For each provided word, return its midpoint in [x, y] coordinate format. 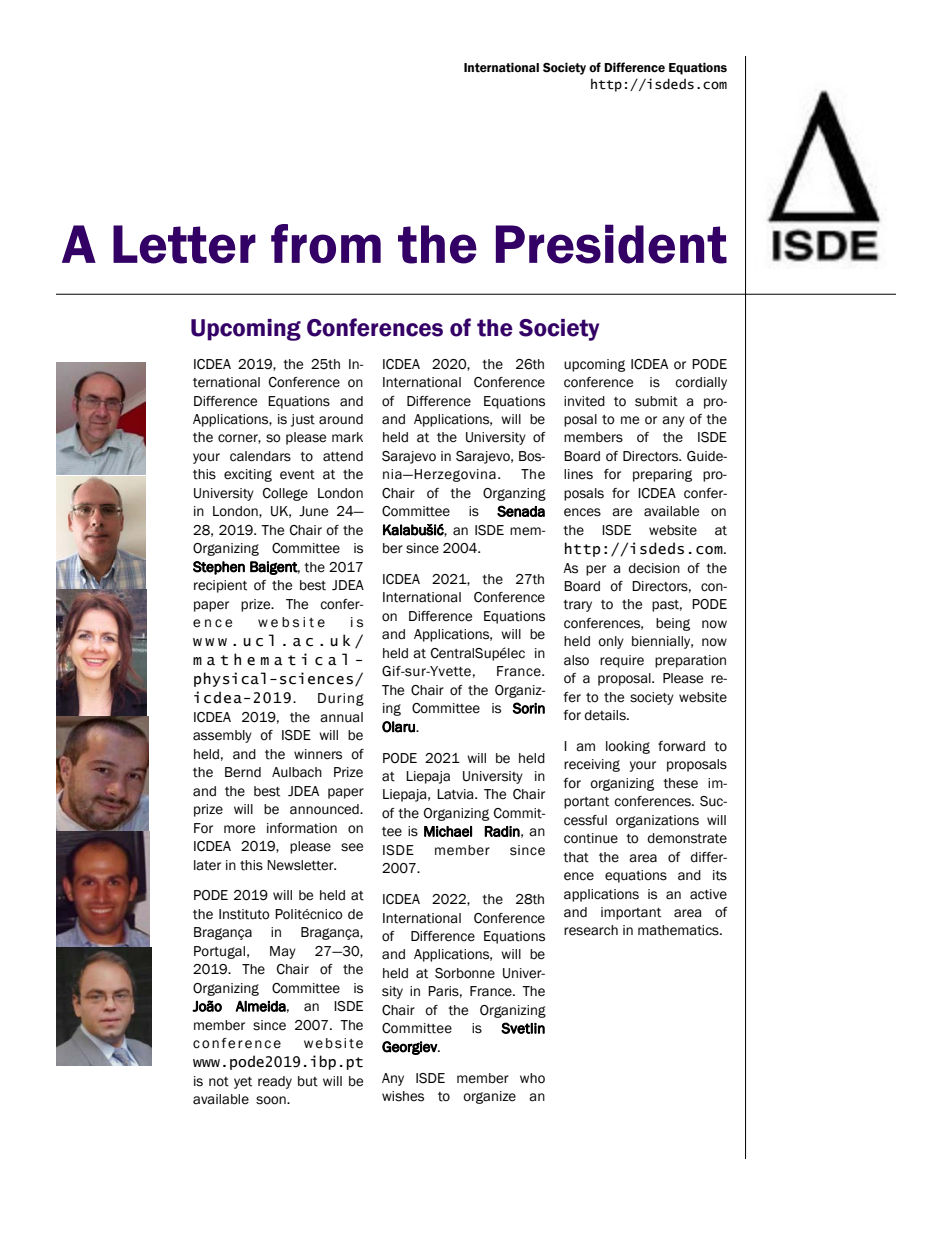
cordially [701, 383]
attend [343, 456]
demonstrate [687, 838]
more [239, 829]
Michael [448, 831]
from [326, 244]
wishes [403, 1096]
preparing [662, 475]
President [611, 244]
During [341, 699]
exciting [248, 475]
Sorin [528, 708]
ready [275, 1082]
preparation [690, 661]
